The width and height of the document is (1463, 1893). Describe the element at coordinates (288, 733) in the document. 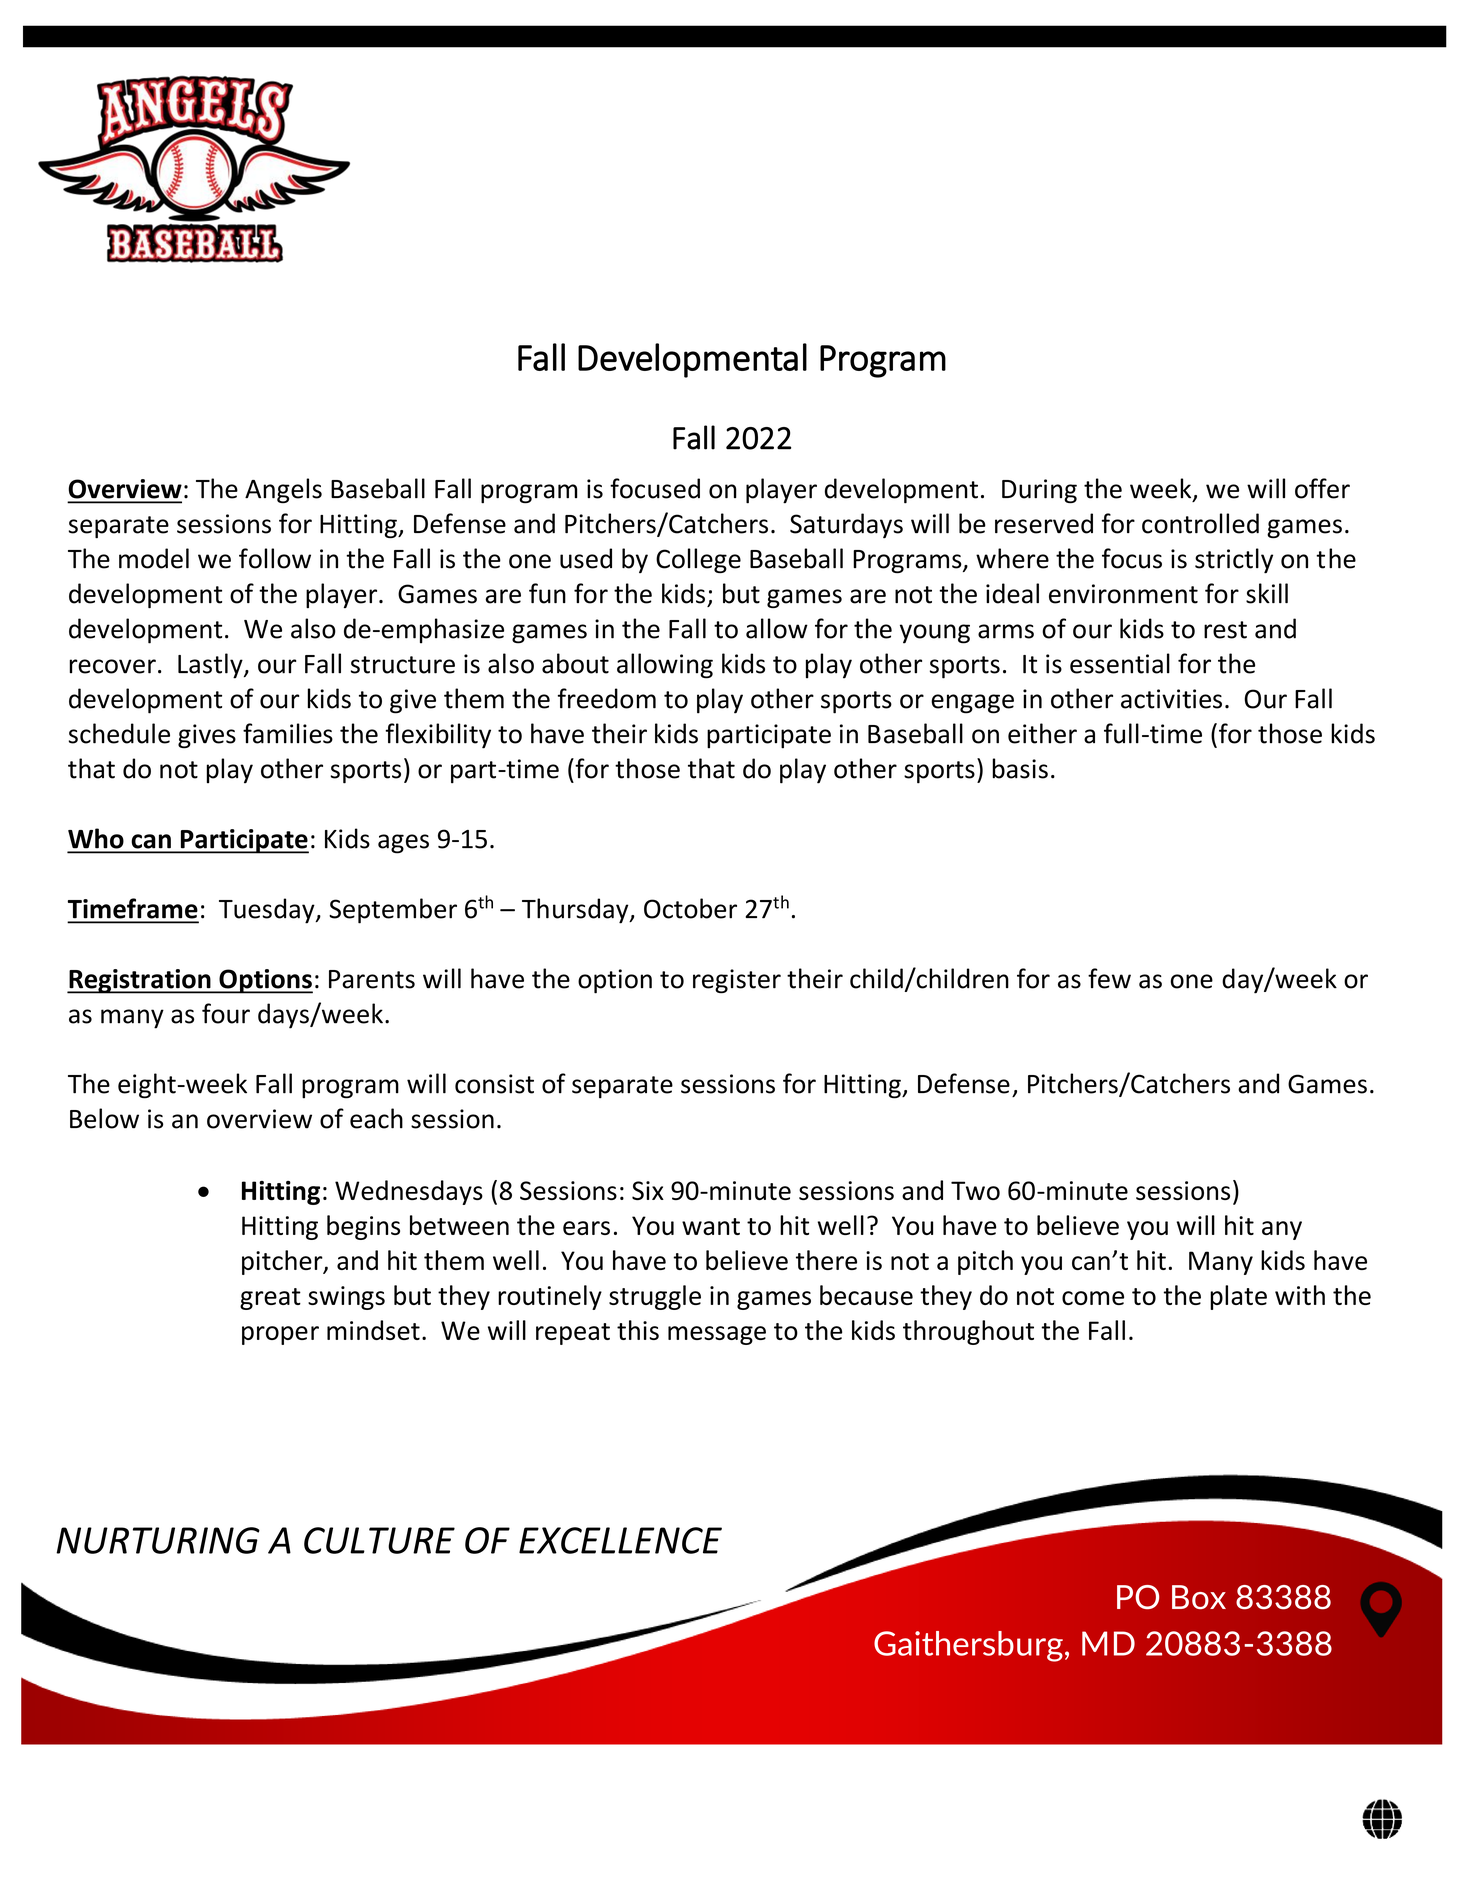

I see `families` at that location.
